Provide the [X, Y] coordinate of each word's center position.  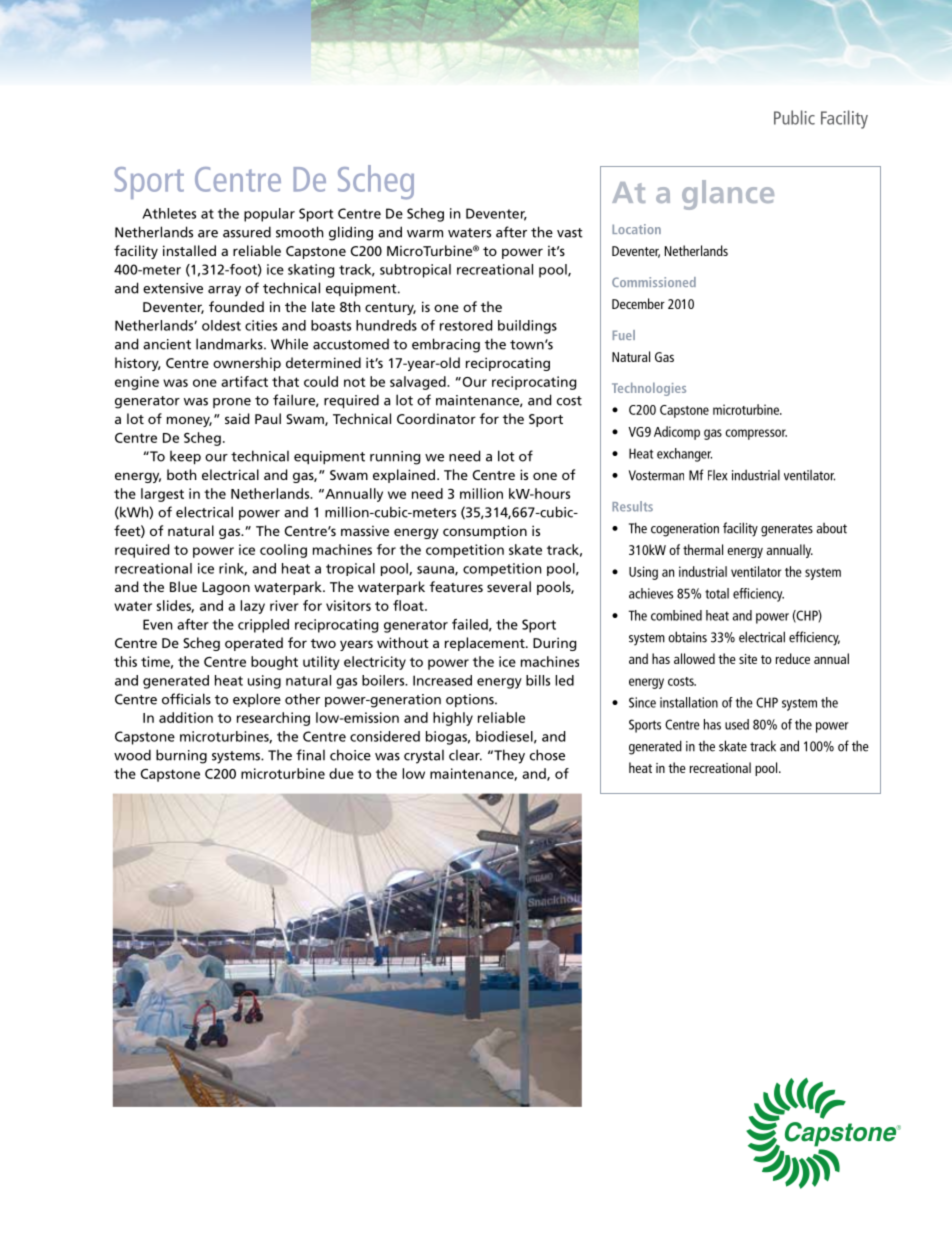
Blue [183, 586]
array [224, 291]
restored [466, 325]
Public [794, 117]
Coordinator [436, 418]
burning [181, 756]
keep [185, 457]
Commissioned [654, 282]
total [717, 593]
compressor [756, 434]
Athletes [169, 213]
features [456, 586]
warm [425, 234]
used [737, 724]
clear [465, 755]
